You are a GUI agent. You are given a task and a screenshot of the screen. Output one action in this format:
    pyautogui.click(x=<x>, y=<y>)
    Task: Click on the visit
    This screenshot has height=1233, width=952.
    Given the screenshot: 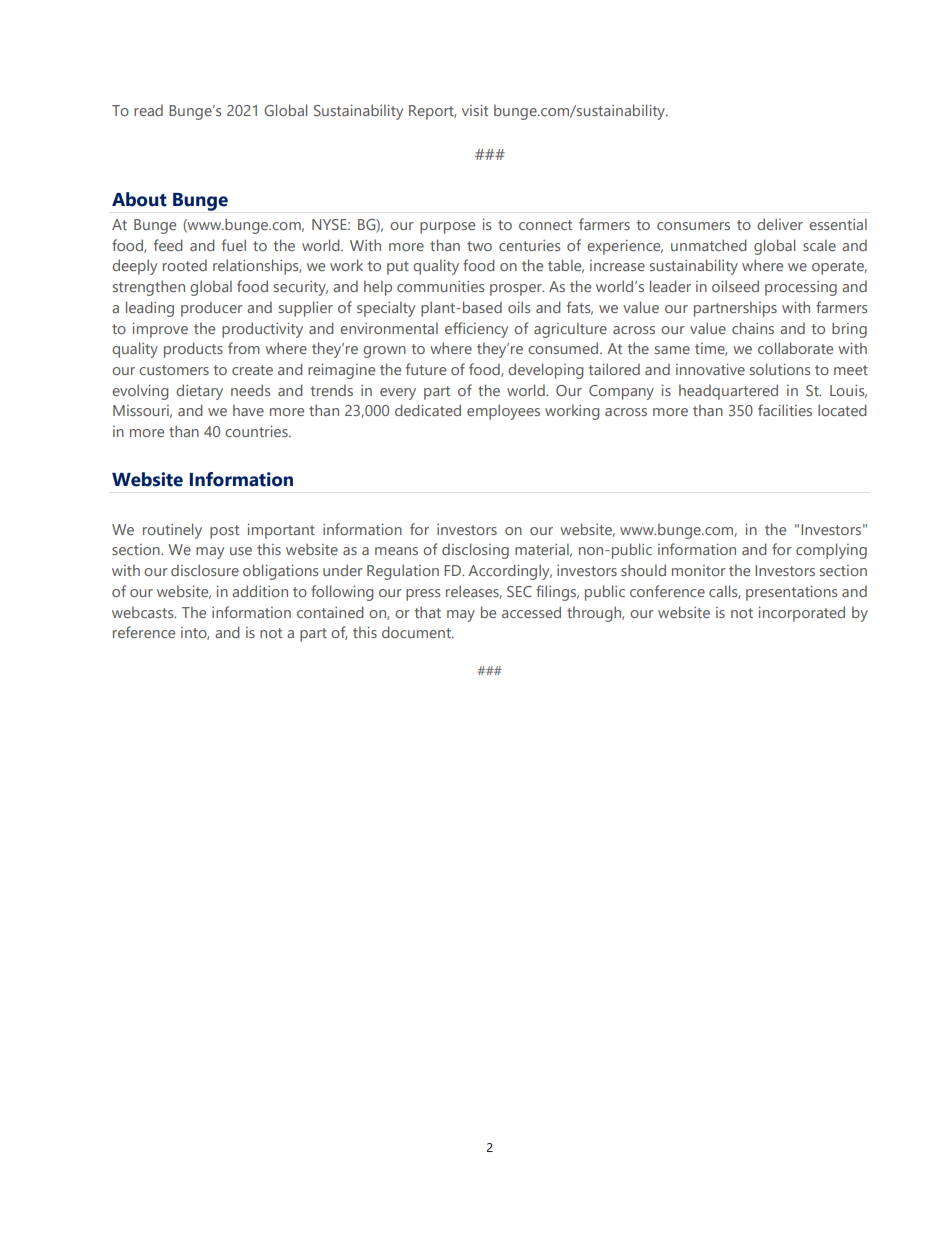 What is the action you would take?
    pyautogui.click(x=475, y=110)
